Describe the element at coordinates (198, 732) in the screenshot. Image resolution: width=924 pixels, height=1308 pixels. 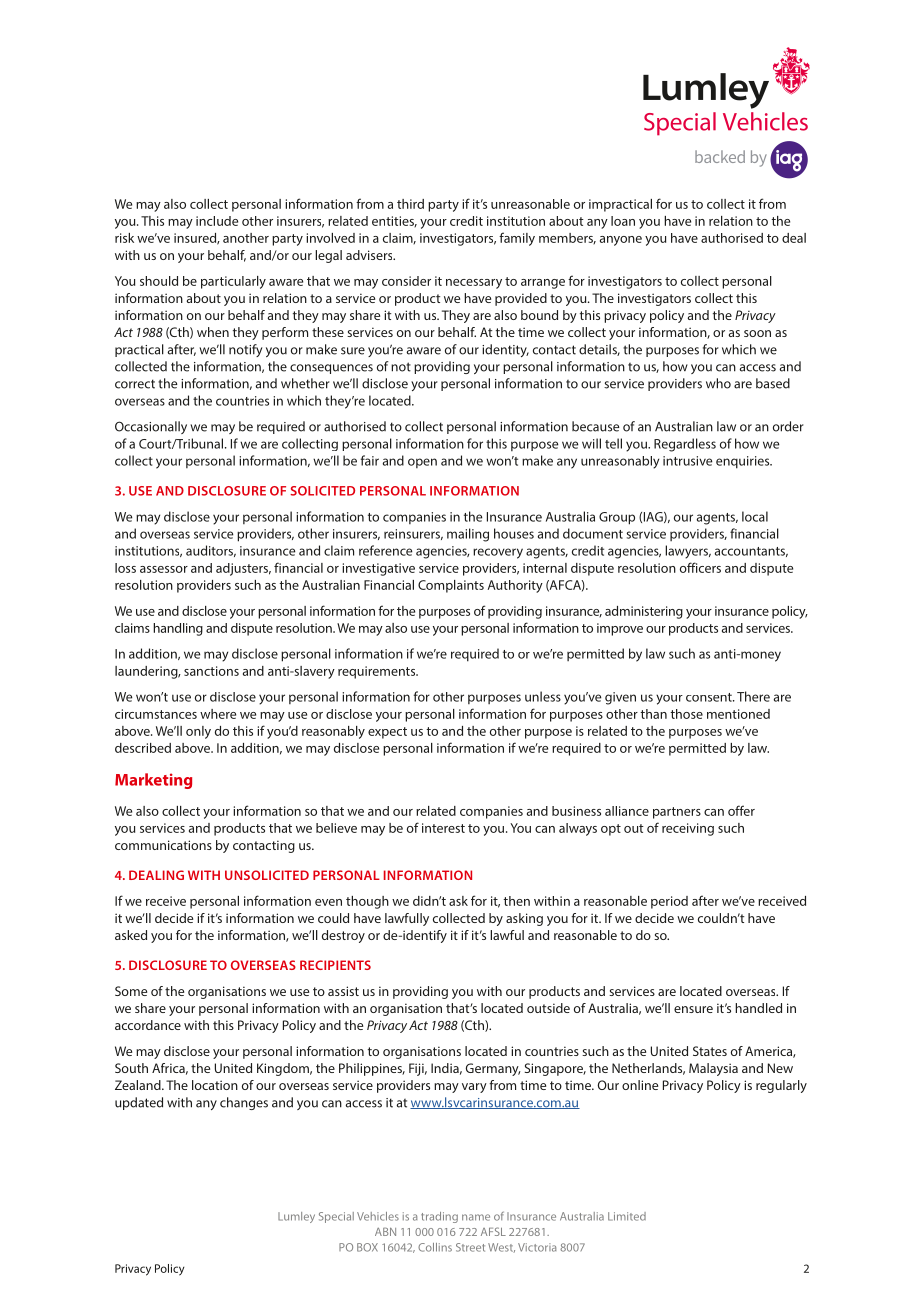
I see `only` at that location.
